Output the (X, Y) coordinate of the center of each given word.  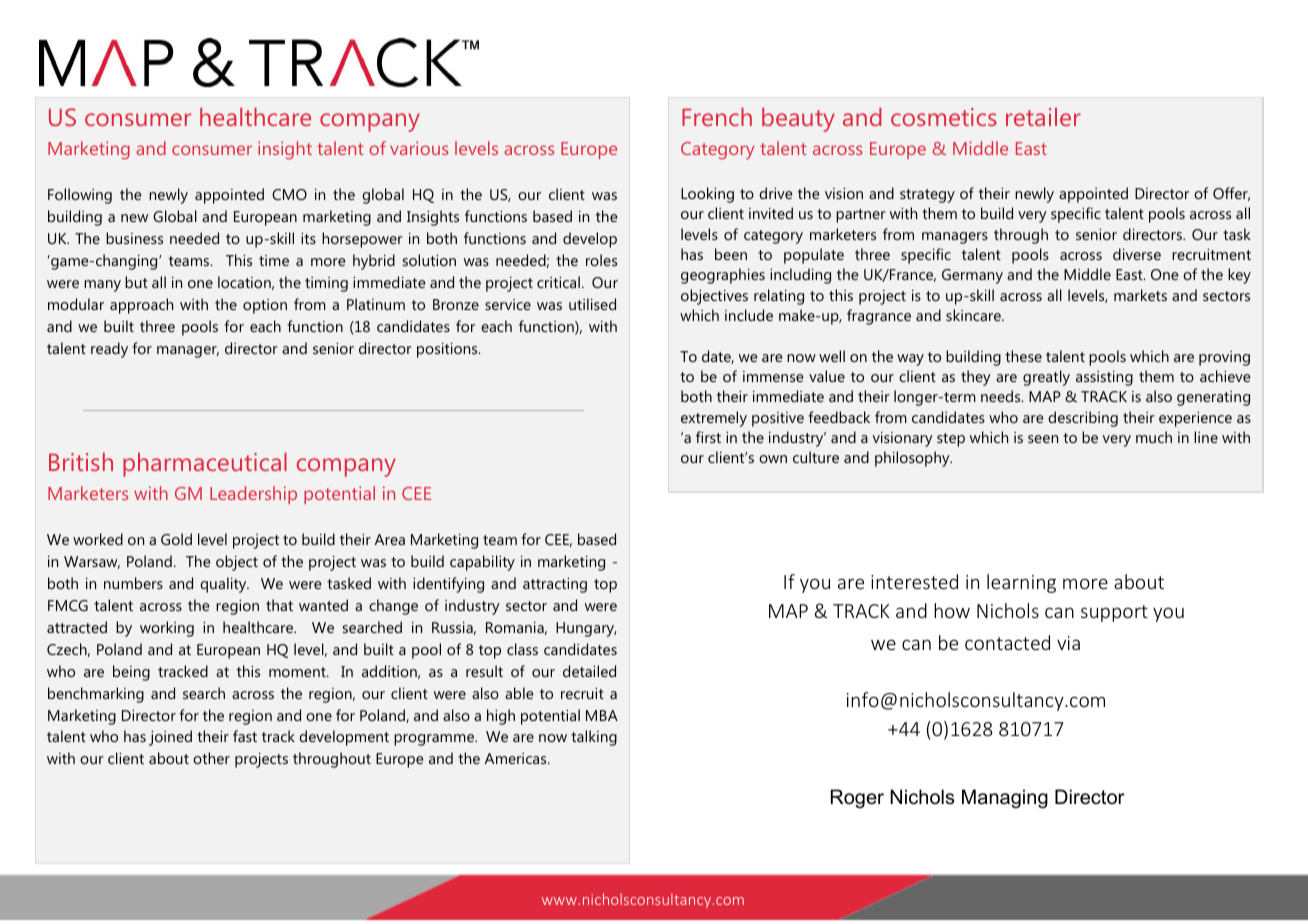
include (749, 315)
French (717, 117)
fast (245, 736)
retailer (1043, 117)
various (419, 148)
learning (1021, 583)
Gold (176, 539)
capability (482, 563)
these (1023, 356)
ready (109, 350)
